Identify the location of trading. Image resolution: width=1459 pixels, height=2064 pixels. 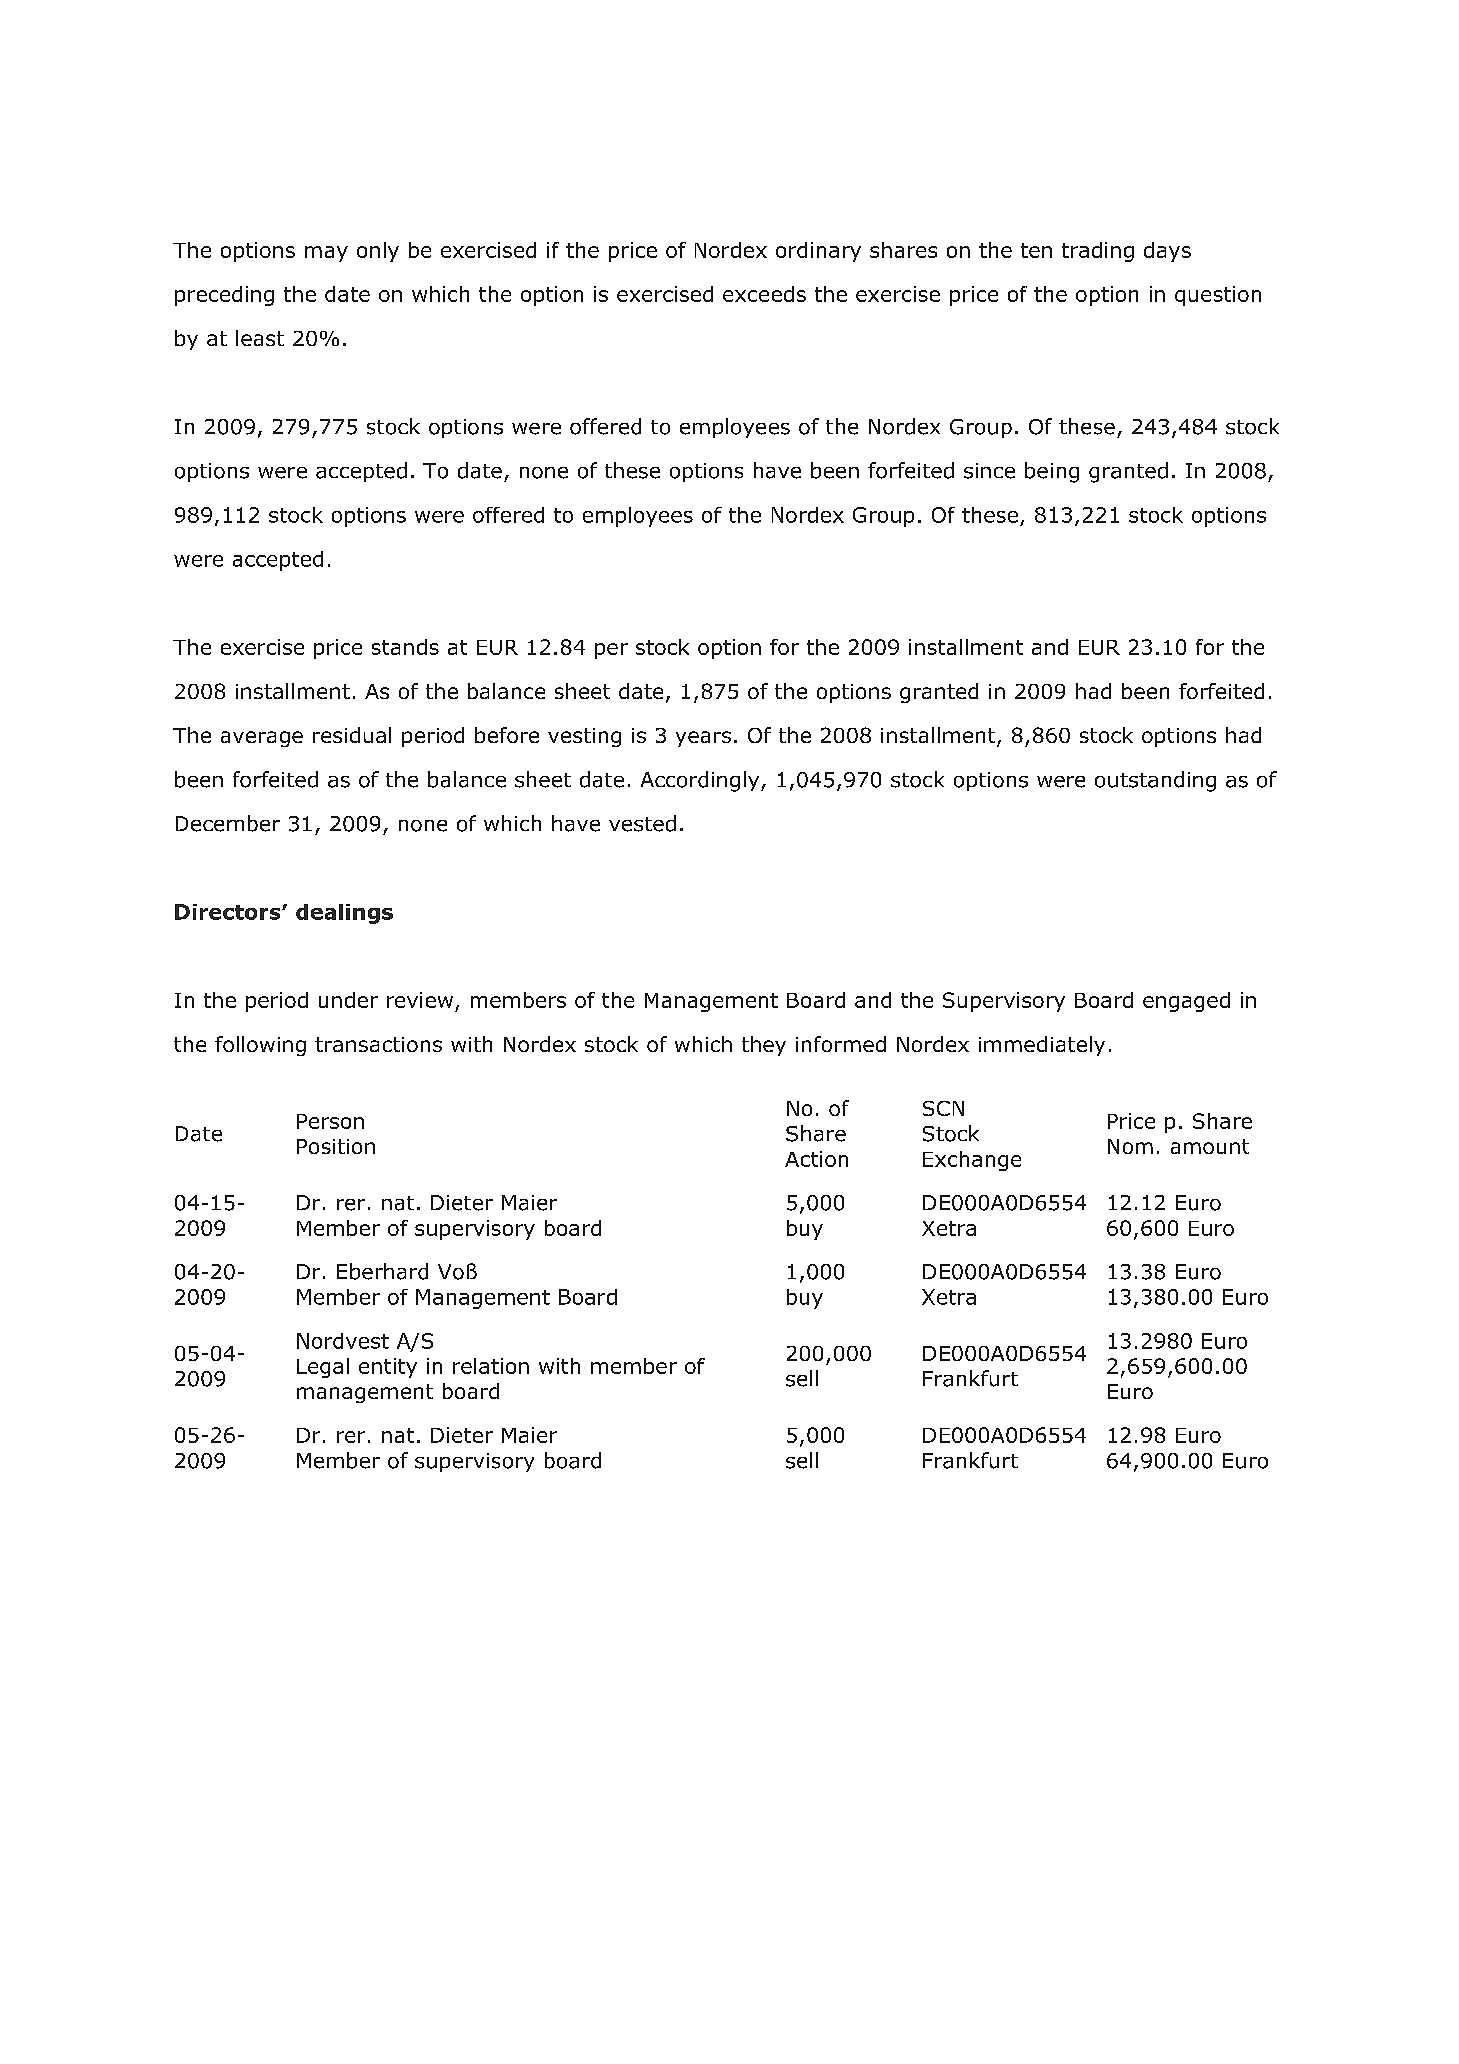
(1098, 252).
